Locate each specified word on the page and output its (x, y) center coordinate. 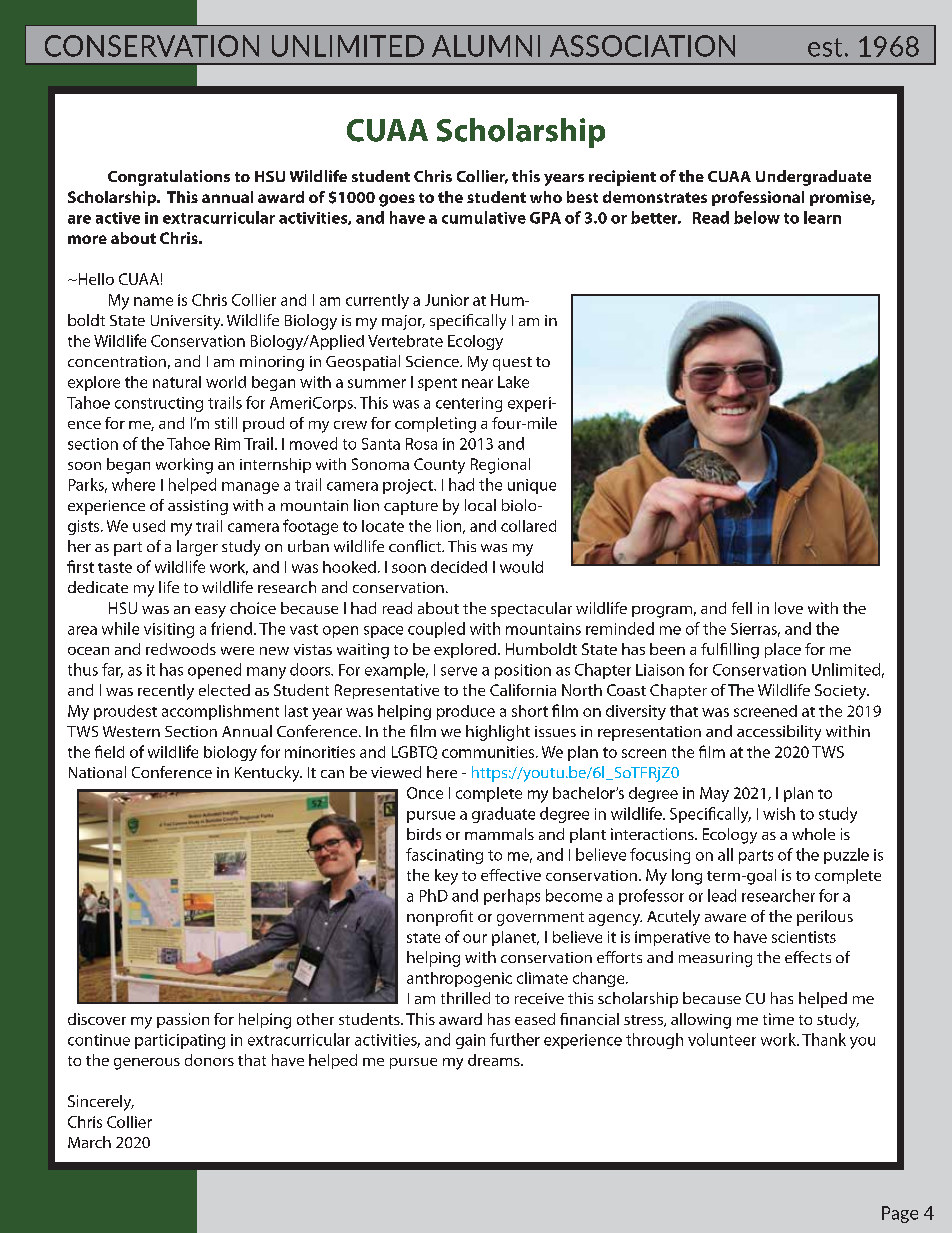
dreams (495, 1060)
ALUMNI (486, 46)
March (89, 1142)
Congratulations (169, 178)
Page (900, 1214)
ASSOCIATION (642, 46)
